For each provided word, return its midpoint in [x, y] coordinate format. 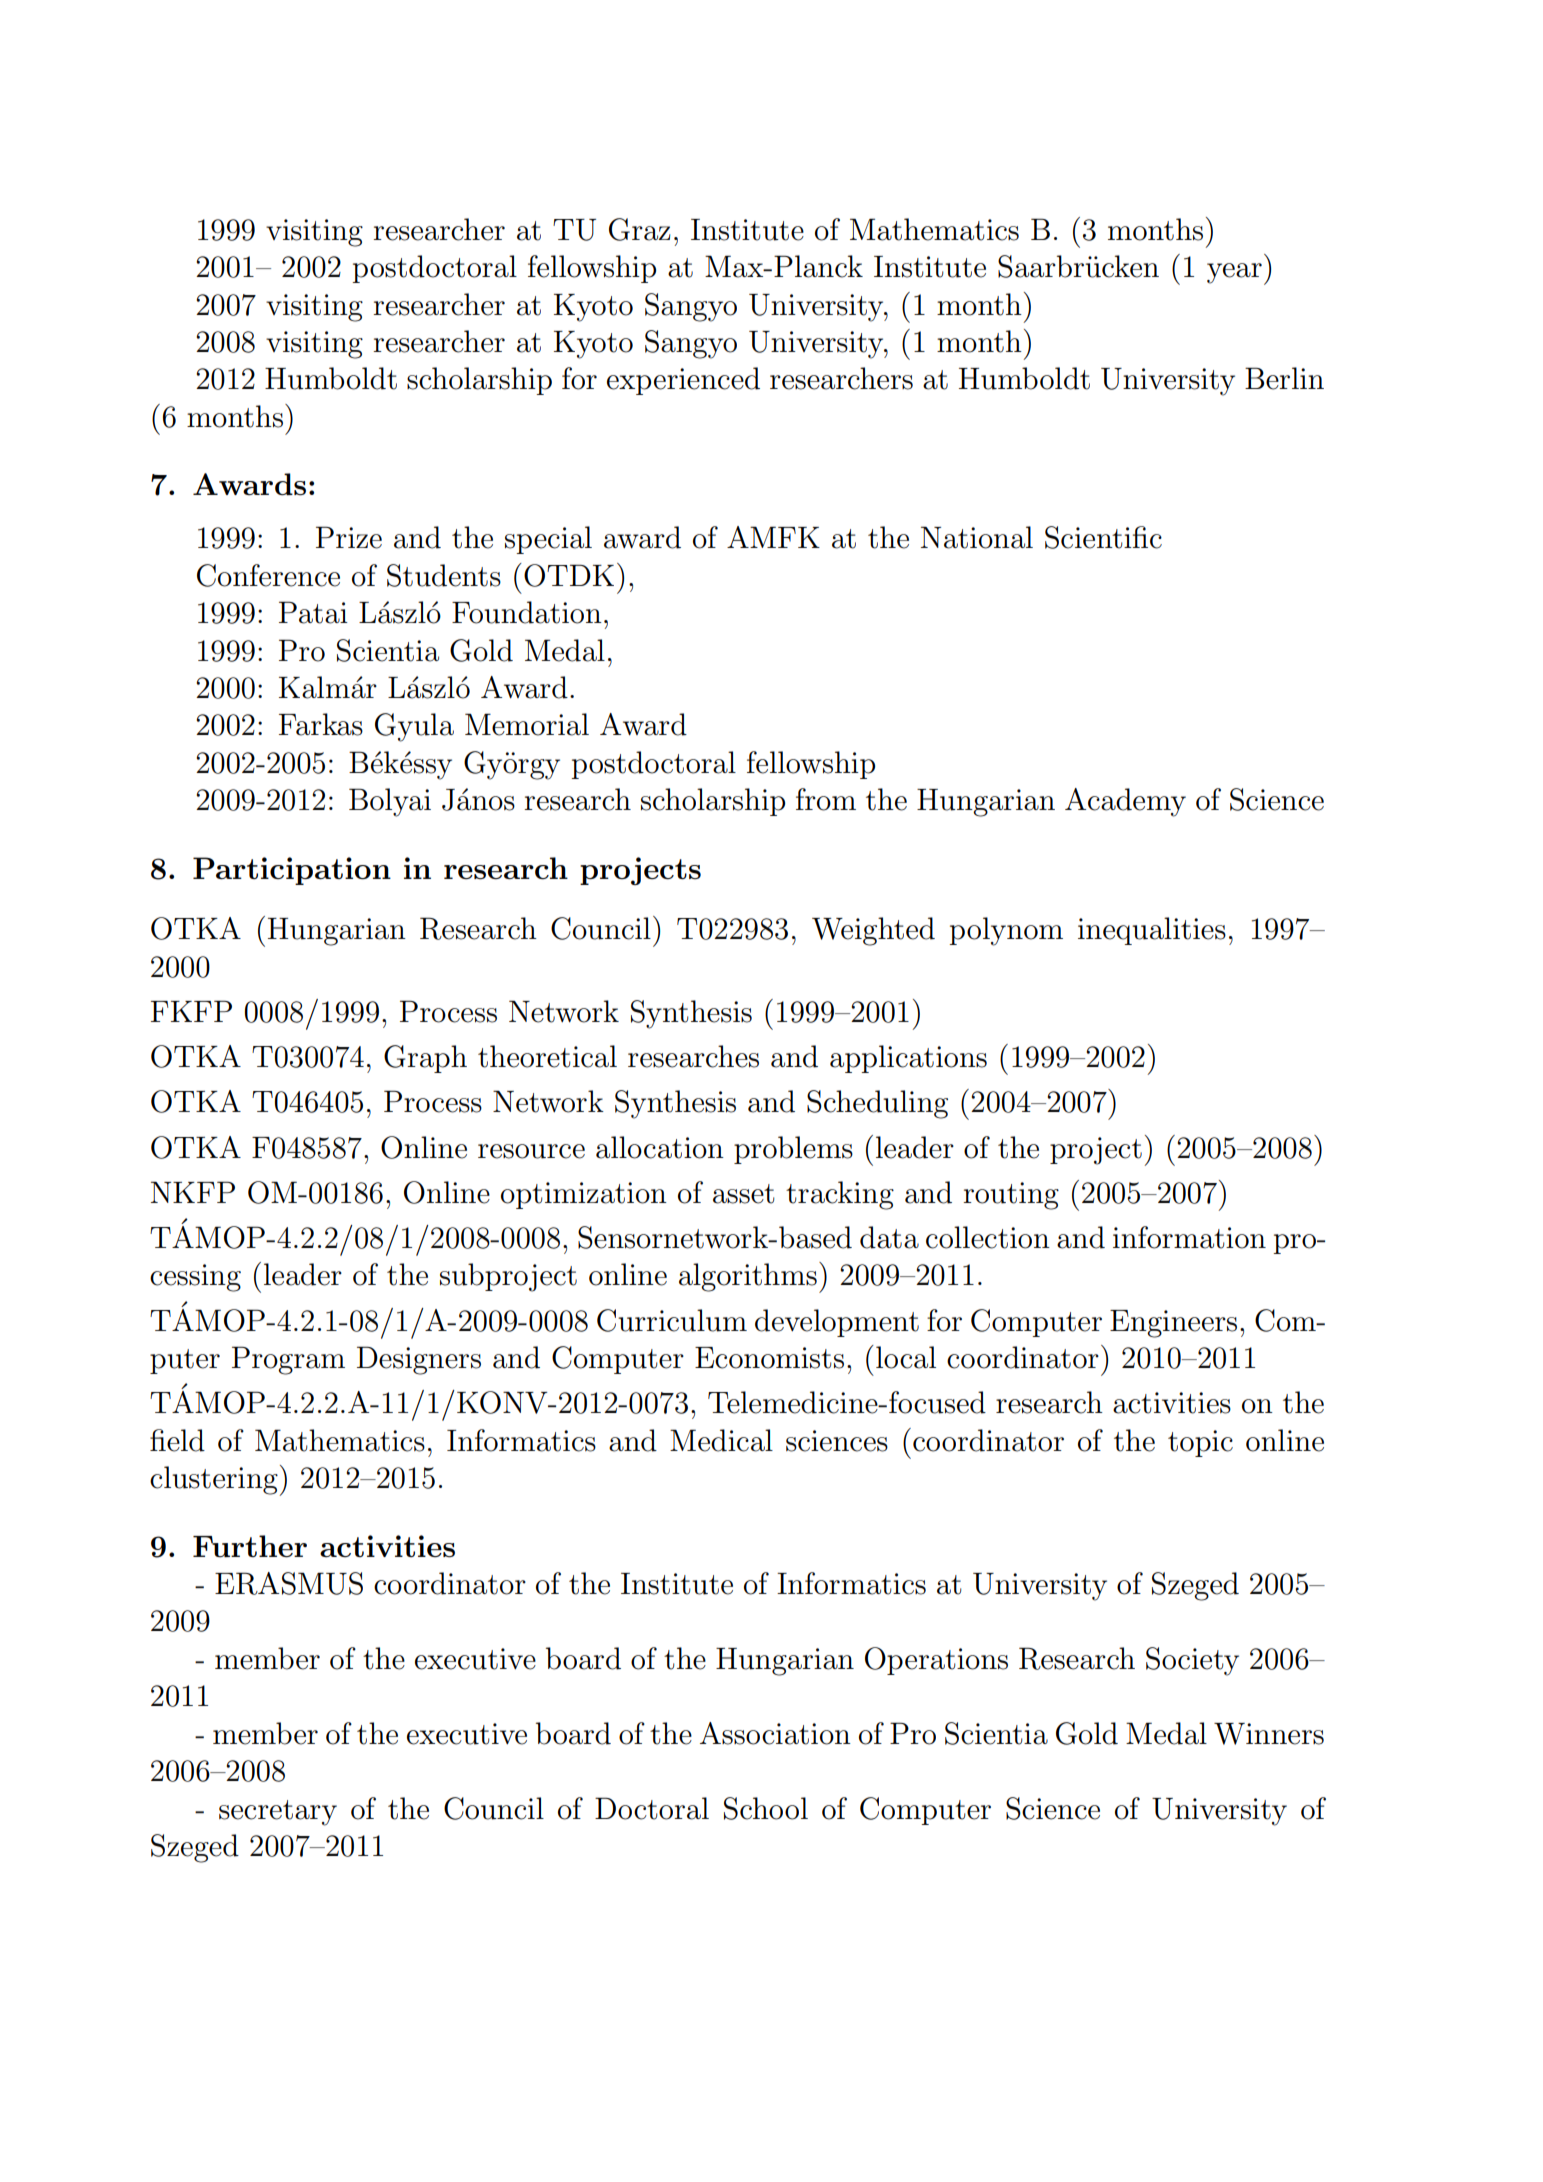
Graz [640, 229]
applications [908, 1059]
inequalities [1152, 931]
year [1234, 273]
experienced [683, 381]
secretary [278, 1813]
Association [775, 1733]
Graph [425, 1059]
